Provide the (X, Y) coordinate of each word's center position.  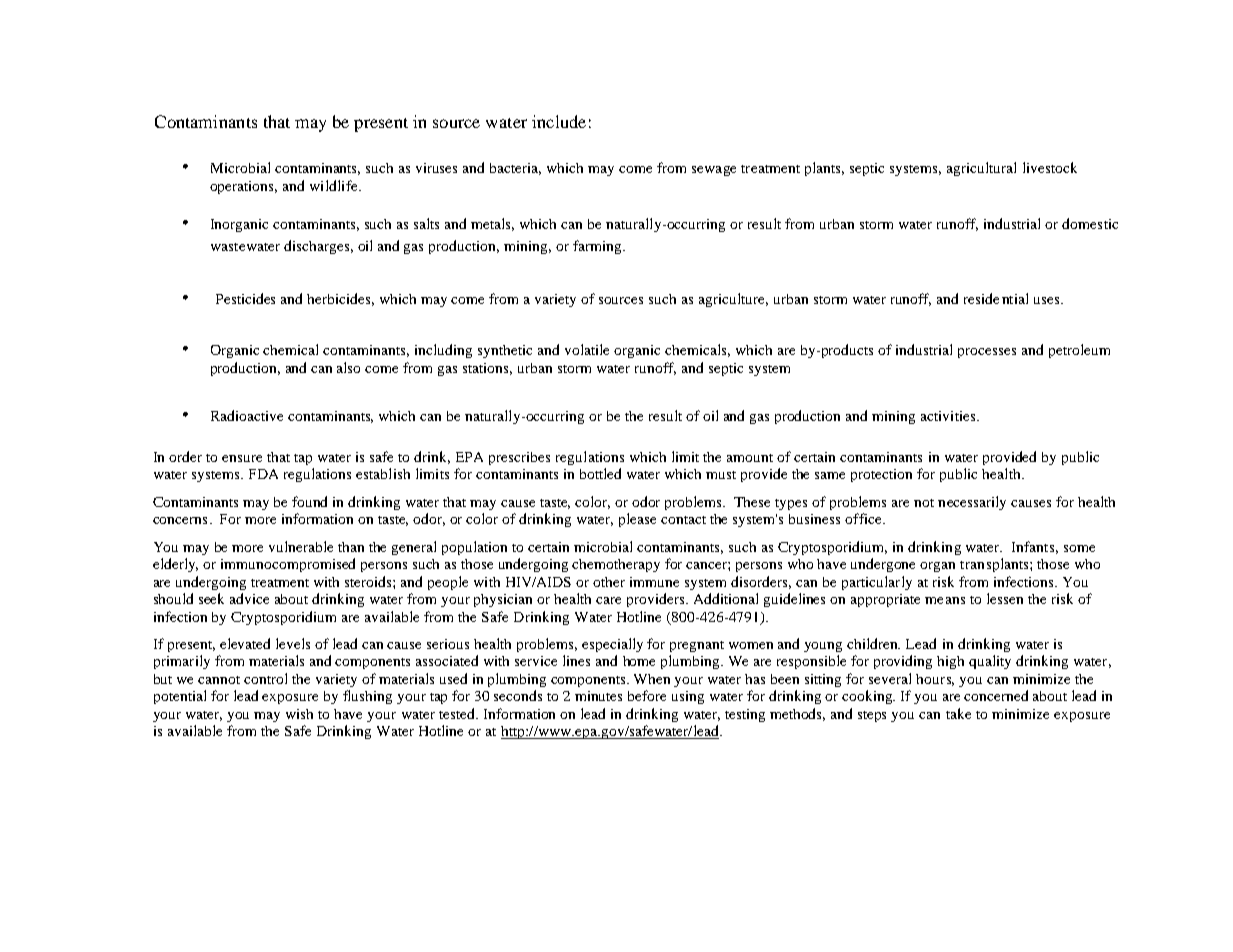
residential (996, 298)
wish (299, 714)
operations (243, 187)
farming (598, 247)
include (559, 121)
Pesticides (245, 298)
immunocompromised (288, 565)
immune (654, 582)
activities (949, 416)
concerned (996, 695)
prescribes (519, 458)
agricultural (981, 169)
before (647, 695)
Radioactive (247, 415)
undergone (883, 565)
